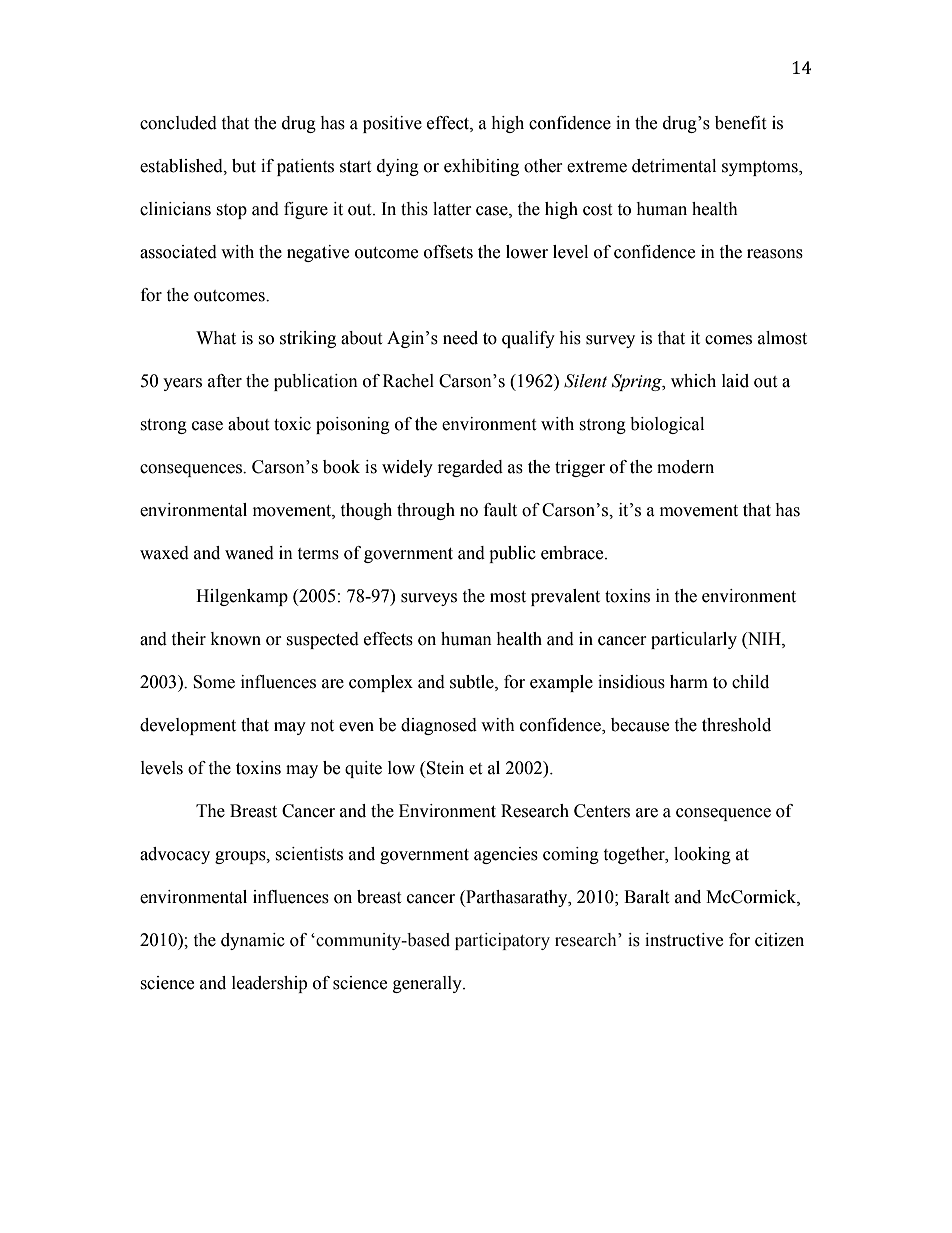  Describe the element at coordinates (470, 468) in the screenshot. I see `regarded` at that location.
